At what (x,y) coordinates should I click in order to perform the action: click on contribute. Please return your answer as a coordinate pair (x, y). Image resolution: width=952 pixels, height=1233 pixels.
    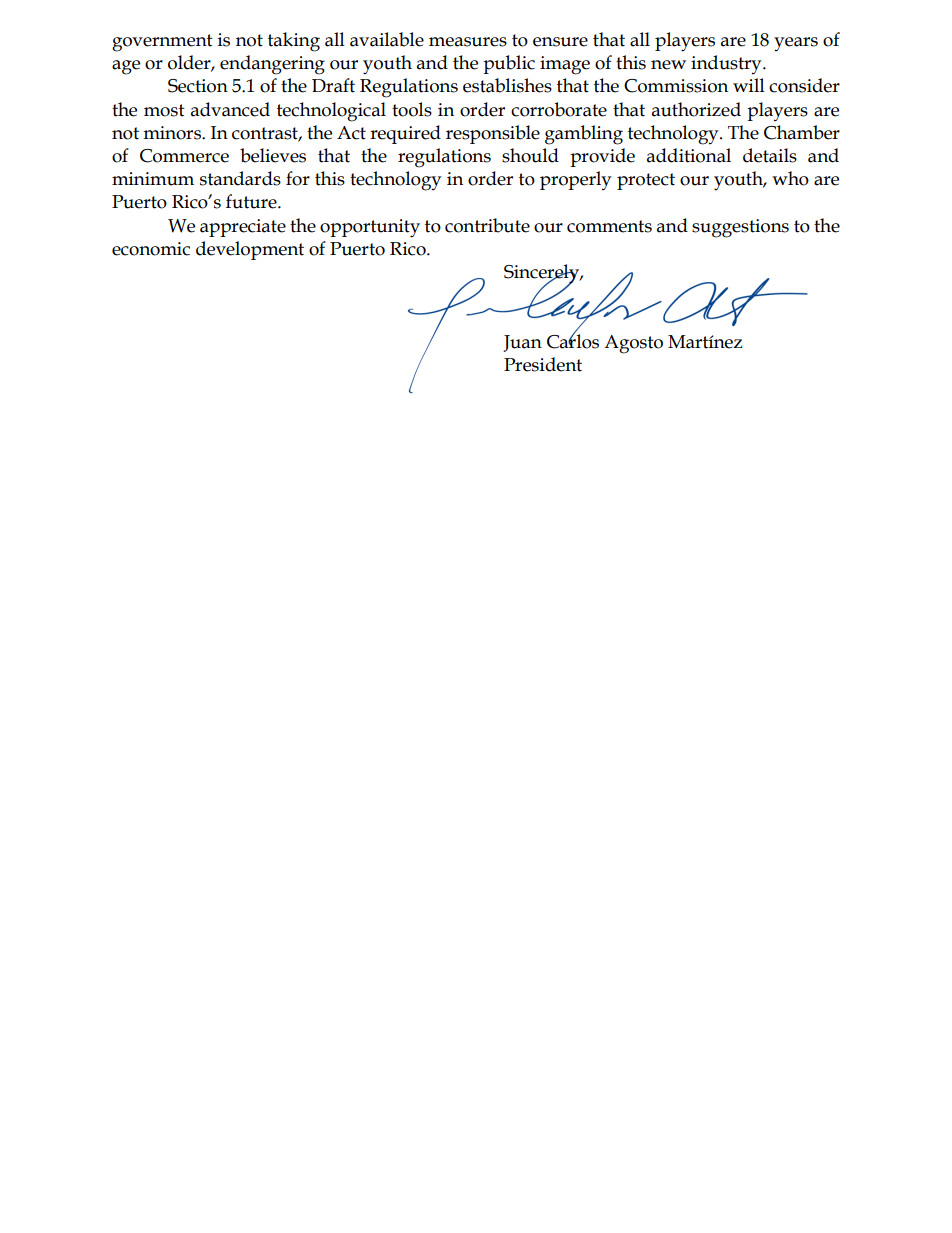
    Looking at the image, I should click on (487, 225).
